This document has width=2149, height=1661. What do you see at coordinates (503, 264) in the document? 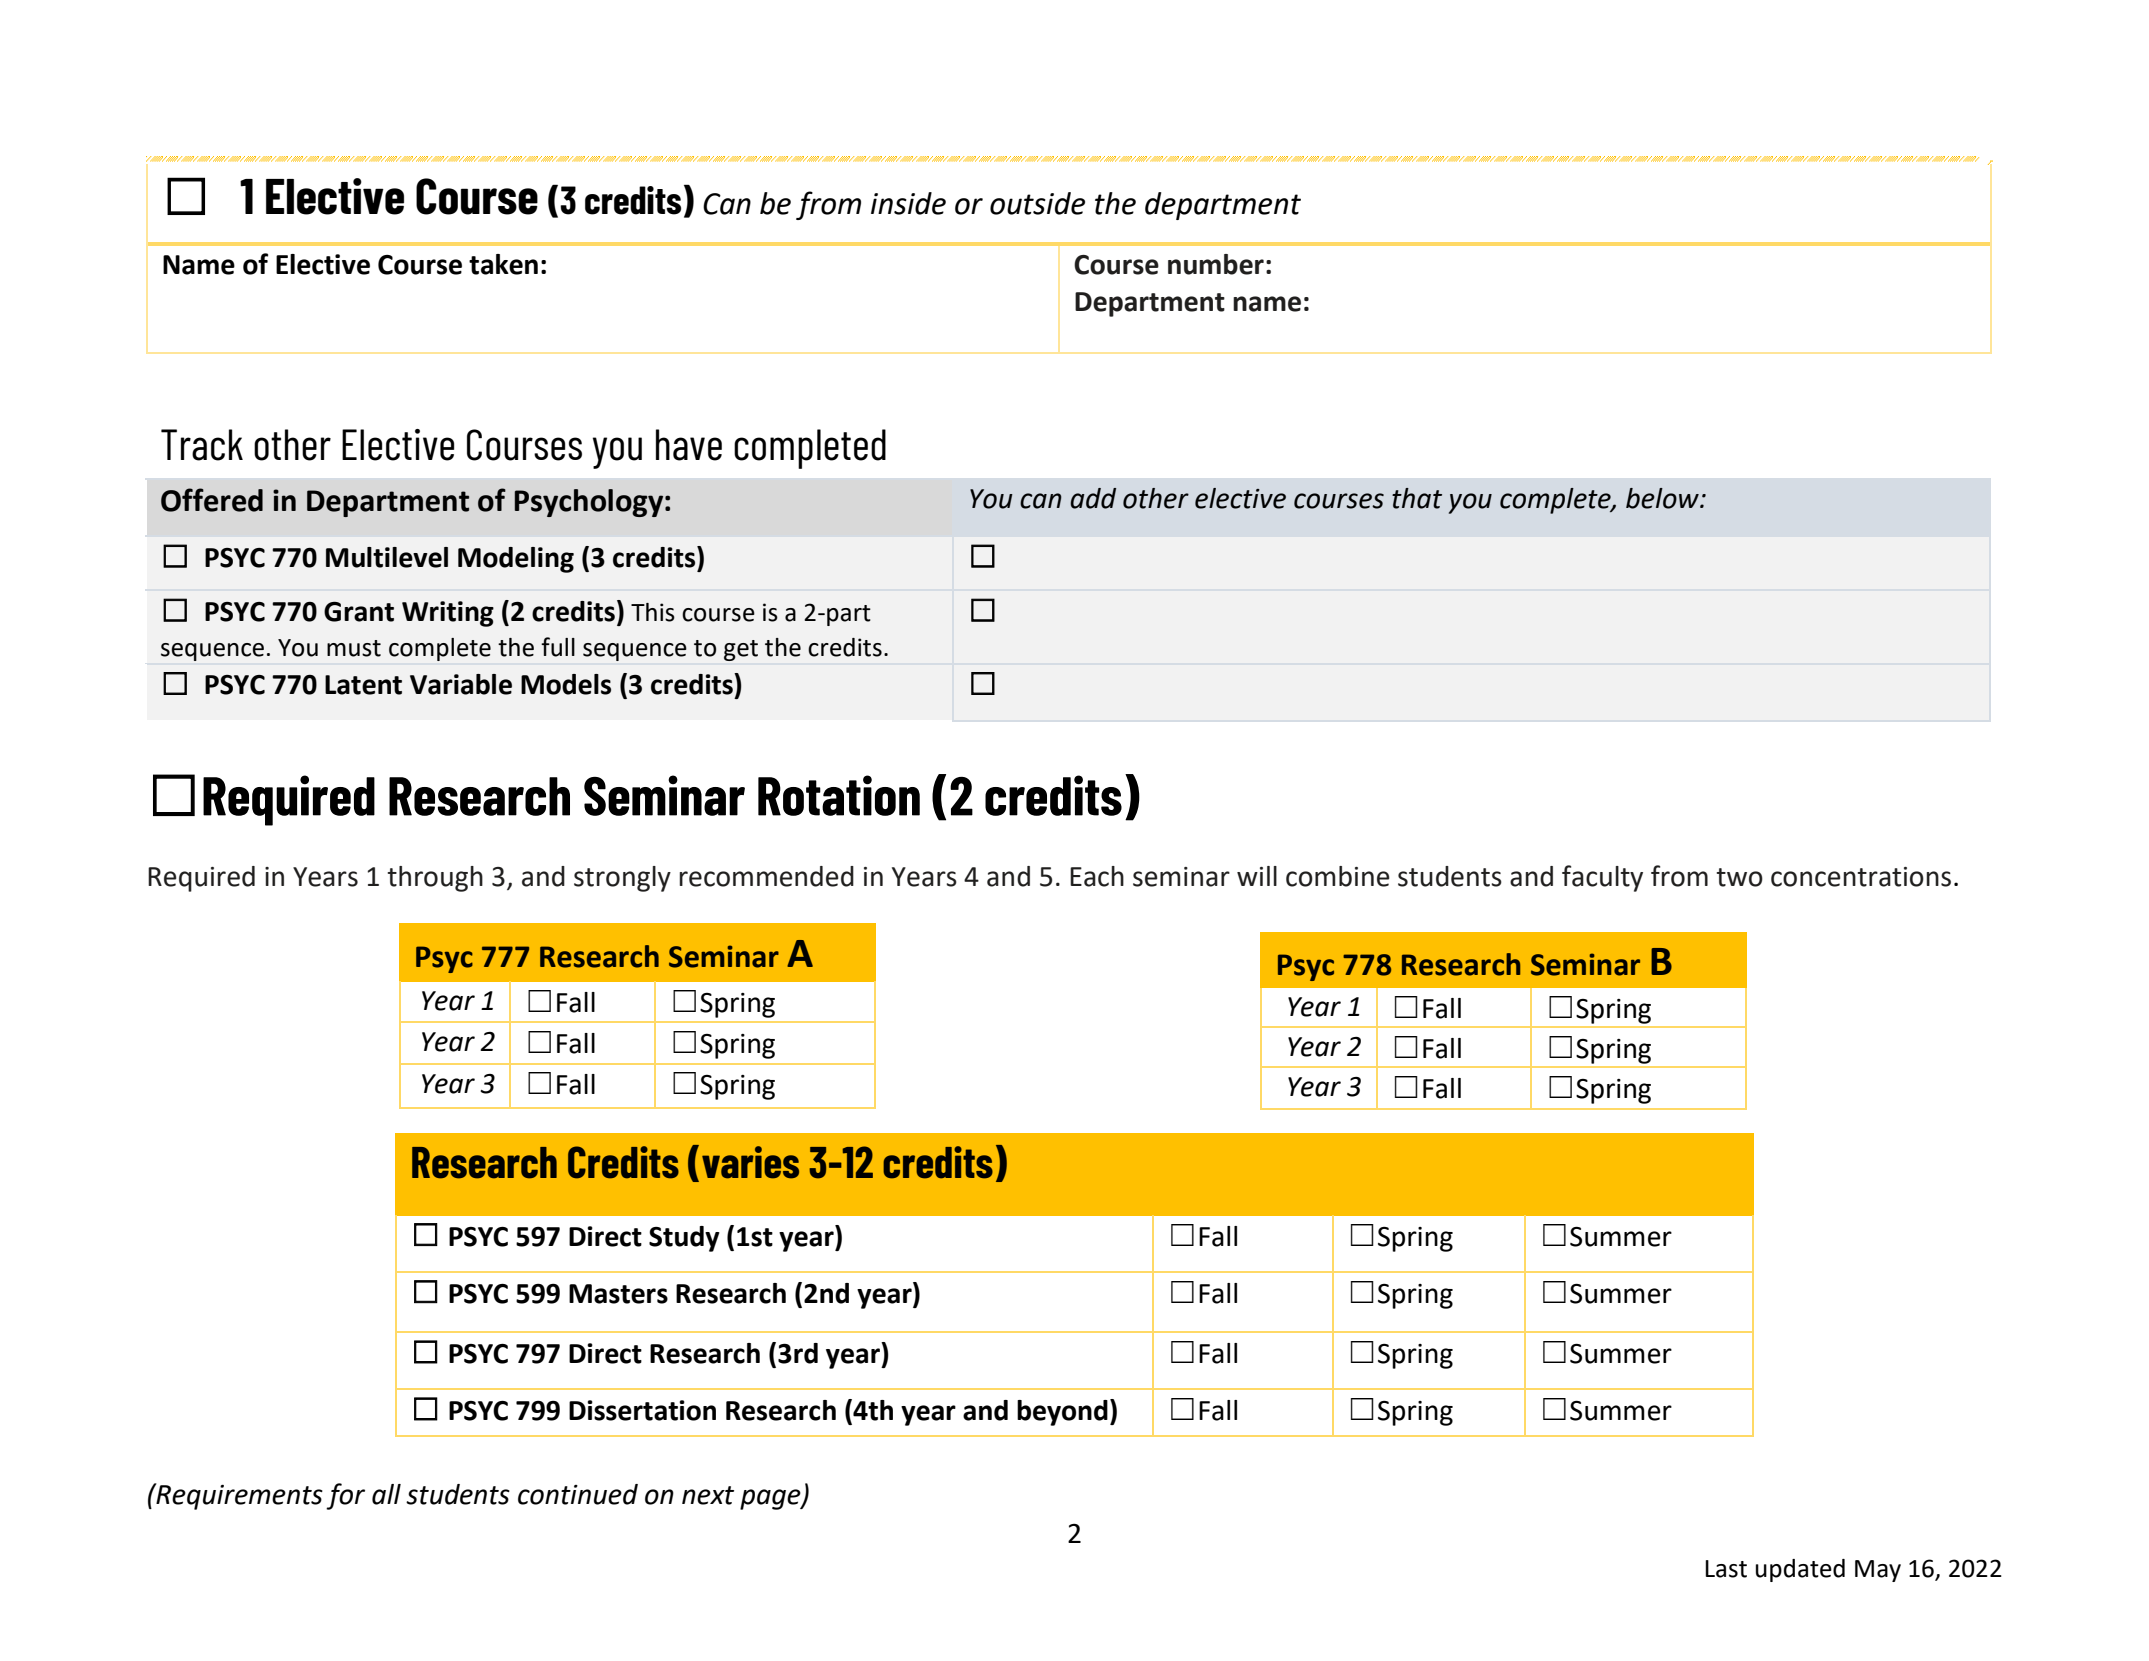
I see `taken` at bounding box center [503, 264].
